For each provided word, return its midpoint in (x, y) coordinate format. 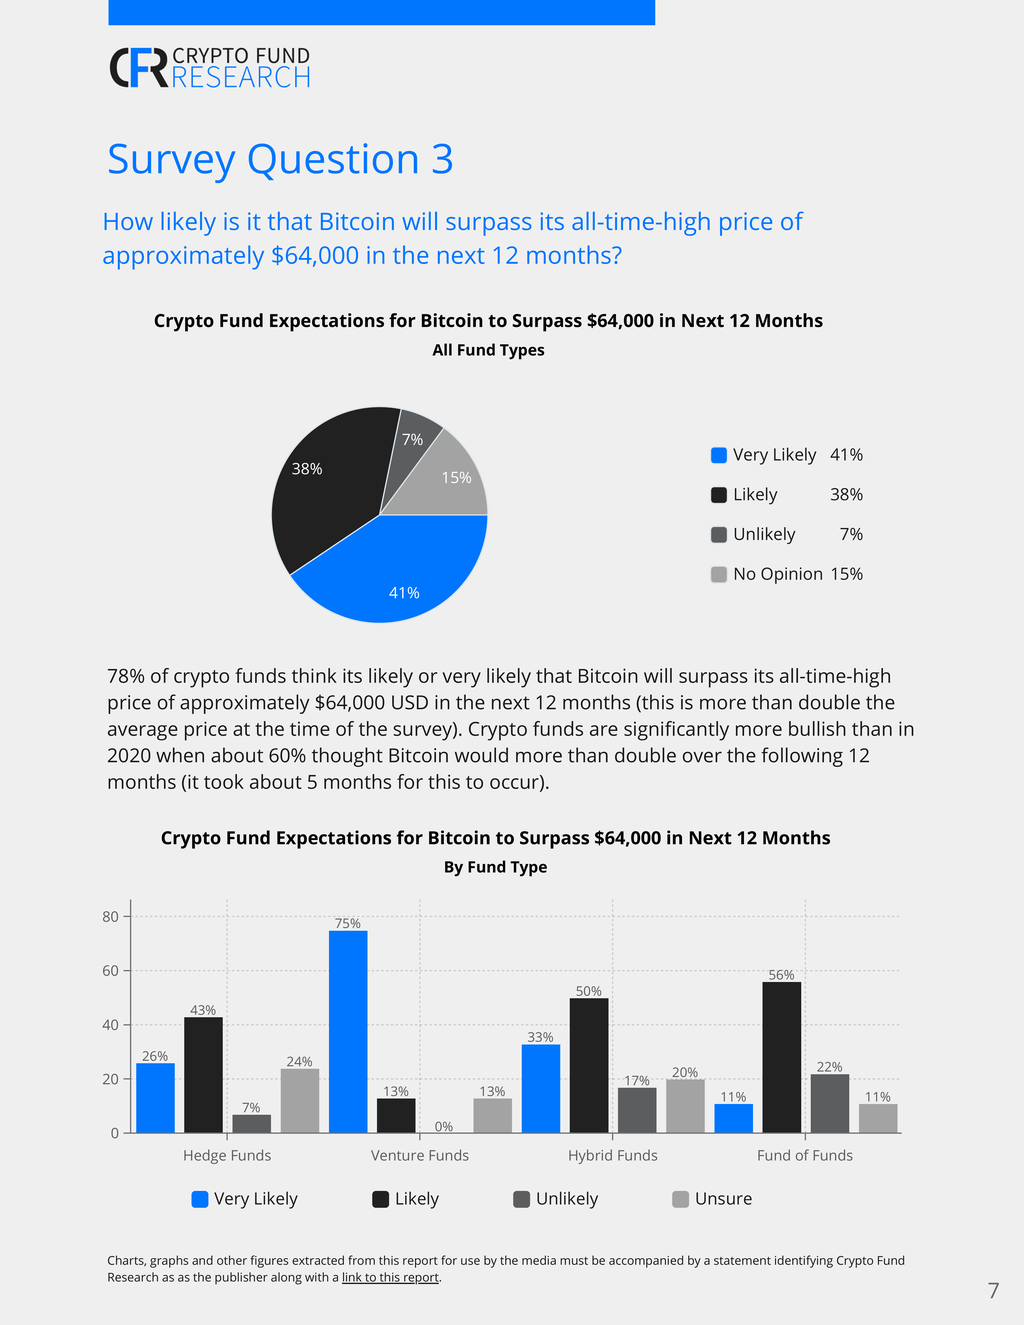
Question (333, 161)
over (702, 757)
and (202, 1260)
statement (742, 1261)
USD (410, 702)
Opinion (791, 575)
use (470, 1261)
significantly (676, 731)
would (481, 755)
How (129, 221)
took (224, 781)
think (314, 675)
